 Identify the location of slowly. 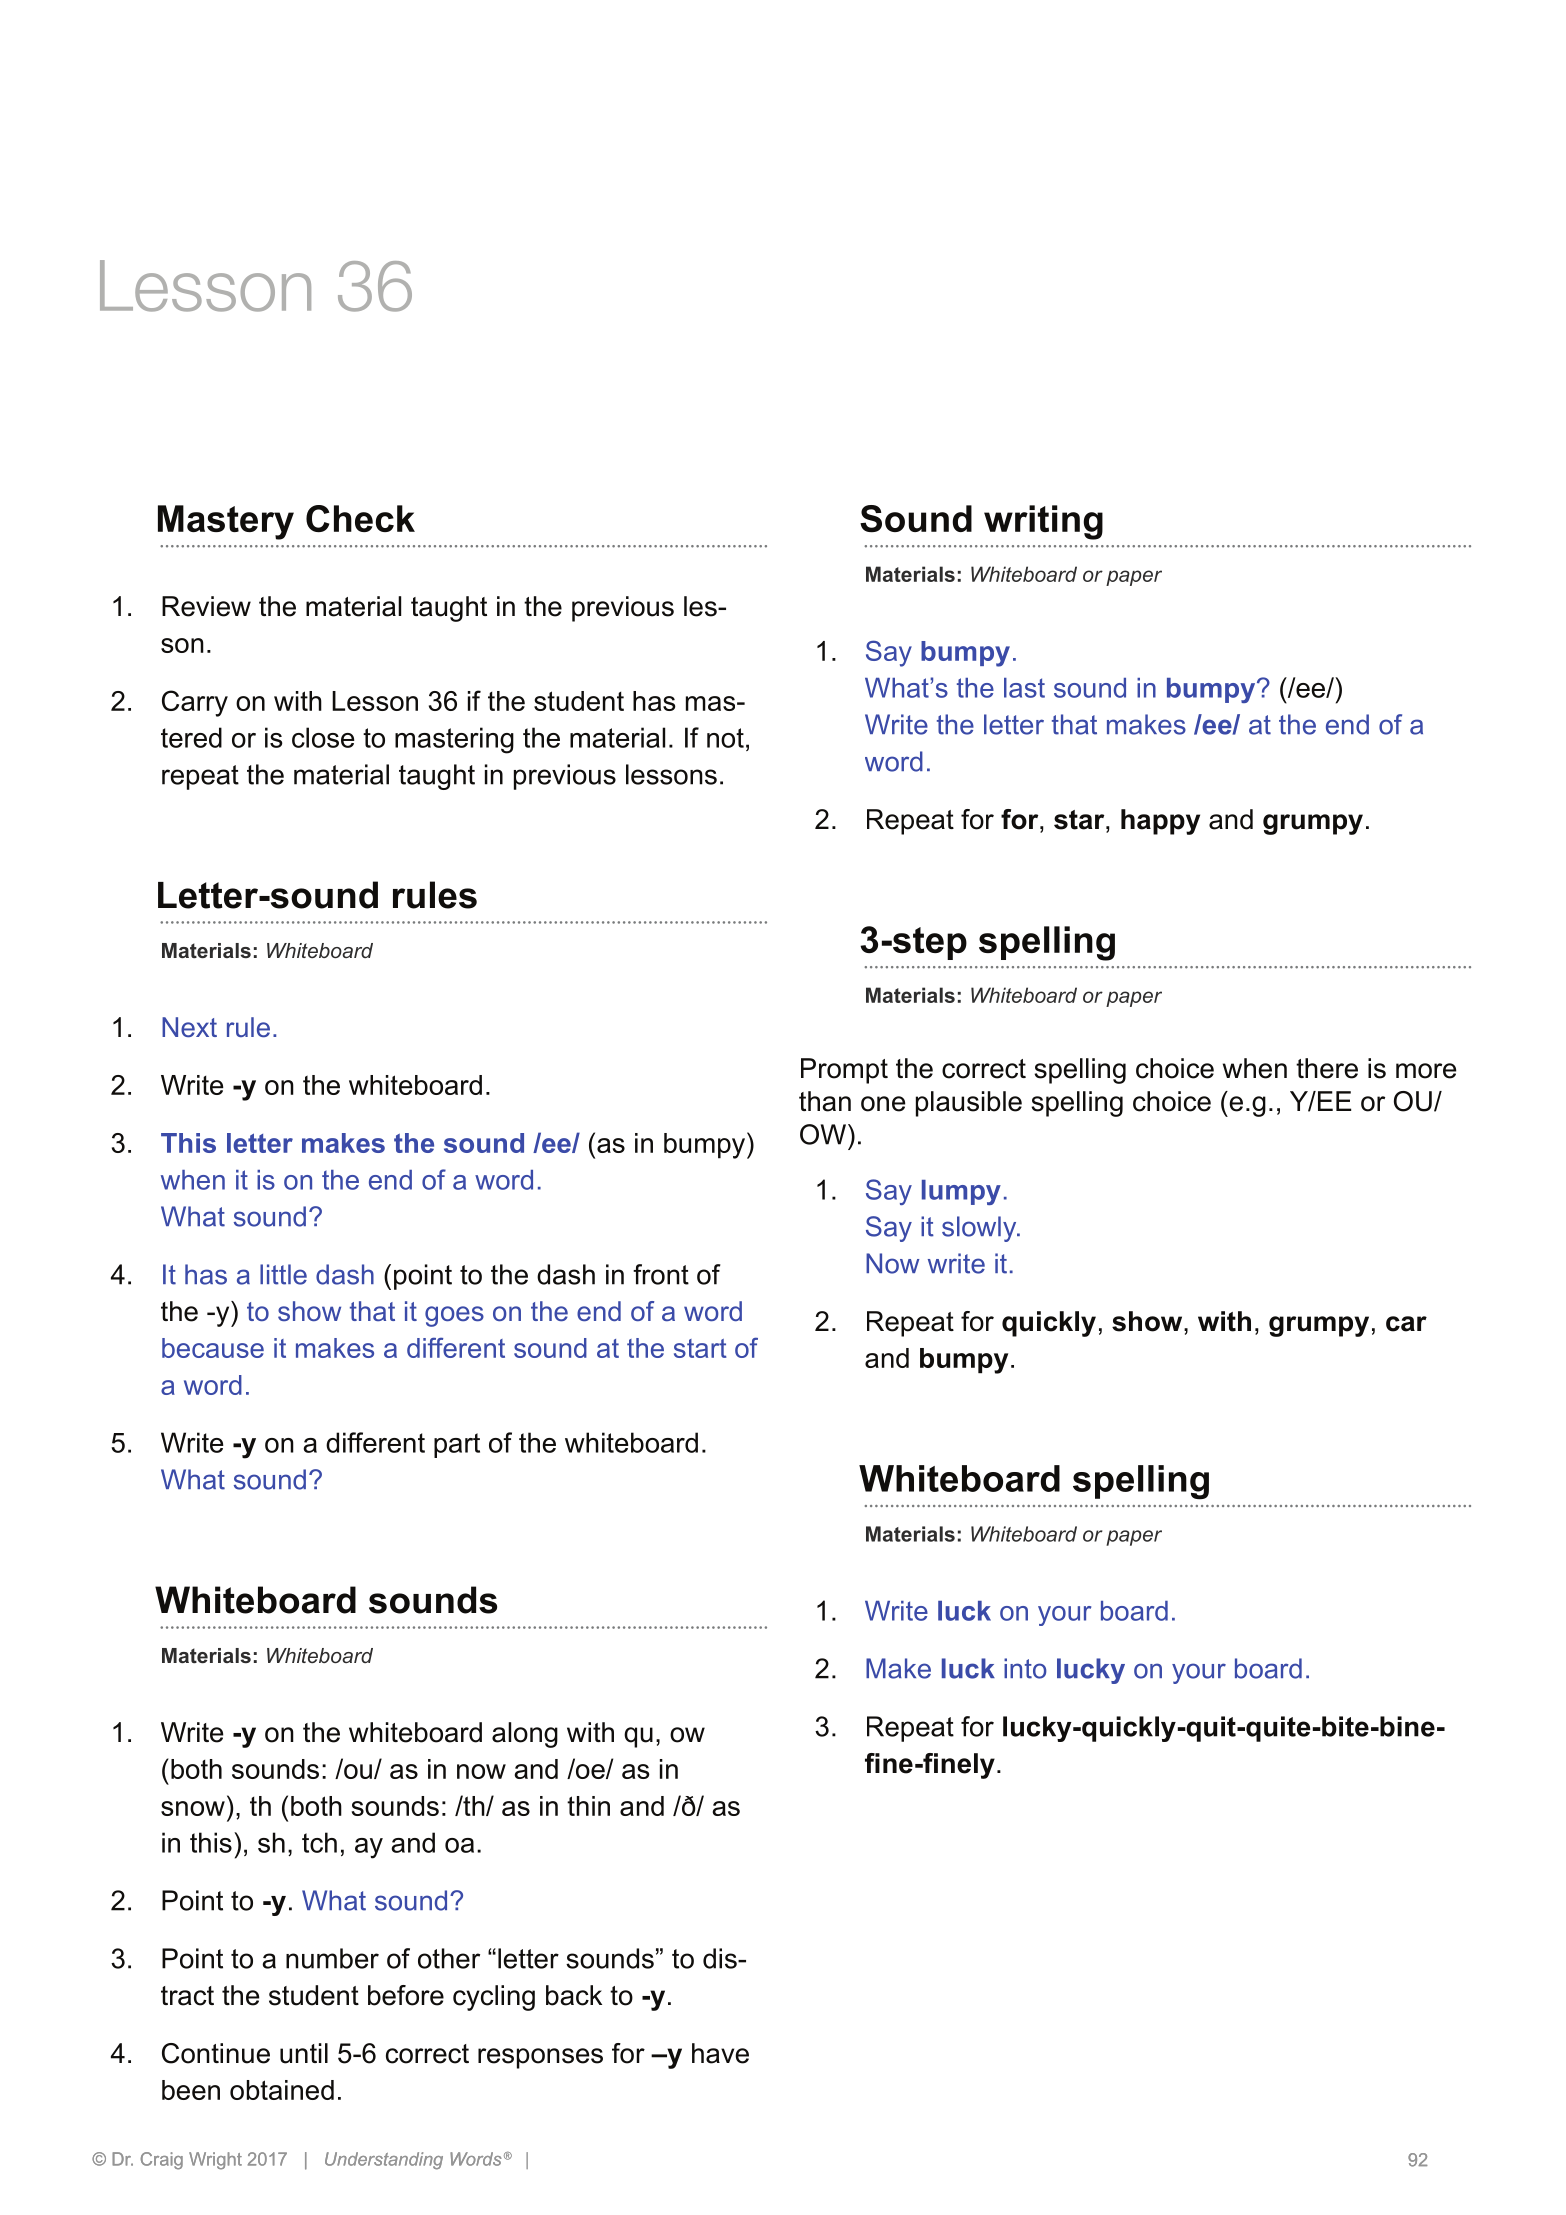
(980, 1229).
